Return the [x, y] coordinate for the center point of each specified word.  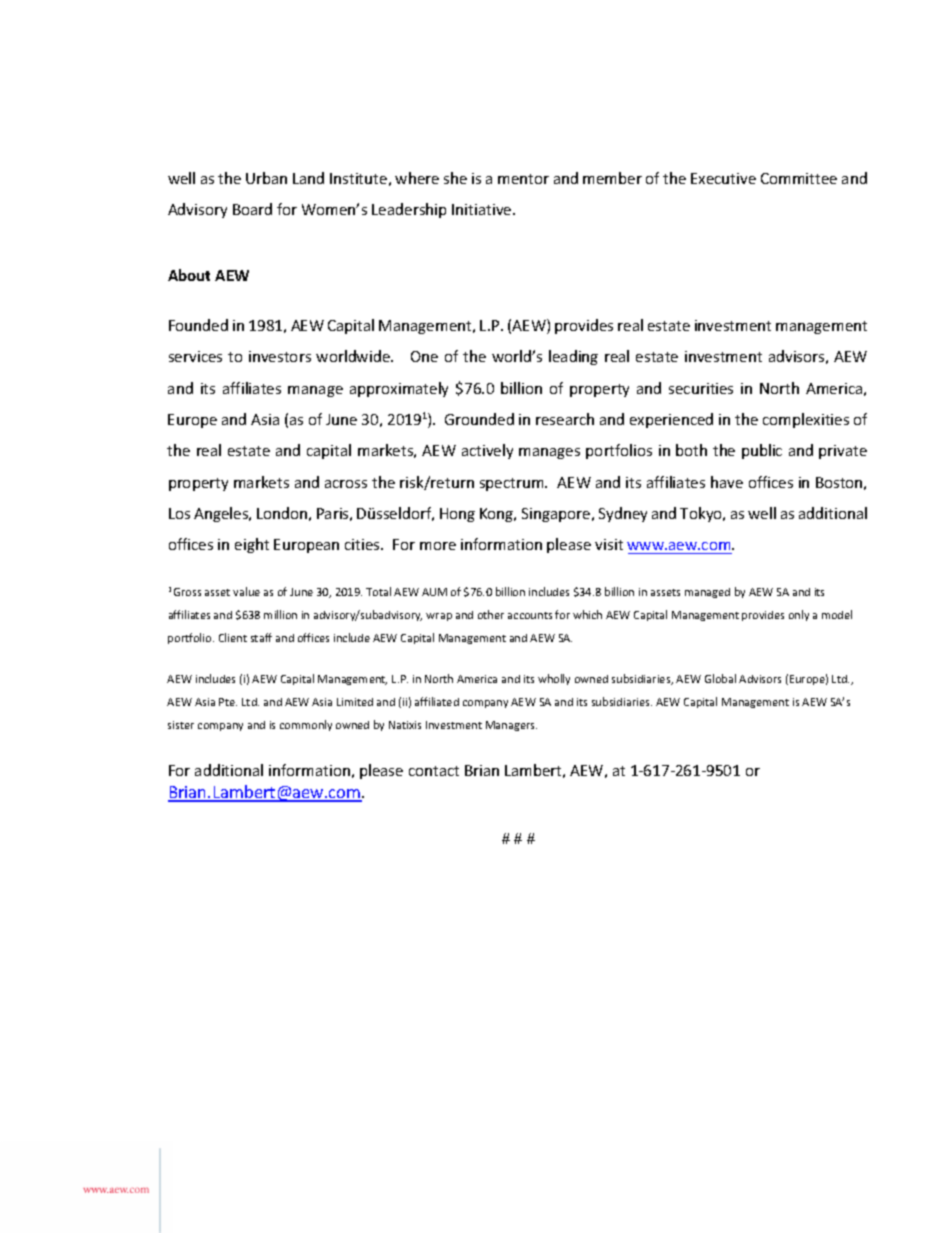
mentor [523, 179]
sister [181, 725]
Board [252, 209]
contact [434, 771]
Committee [799, 178]
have [727, 482]
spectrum [513, 484]
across [346, 484]
